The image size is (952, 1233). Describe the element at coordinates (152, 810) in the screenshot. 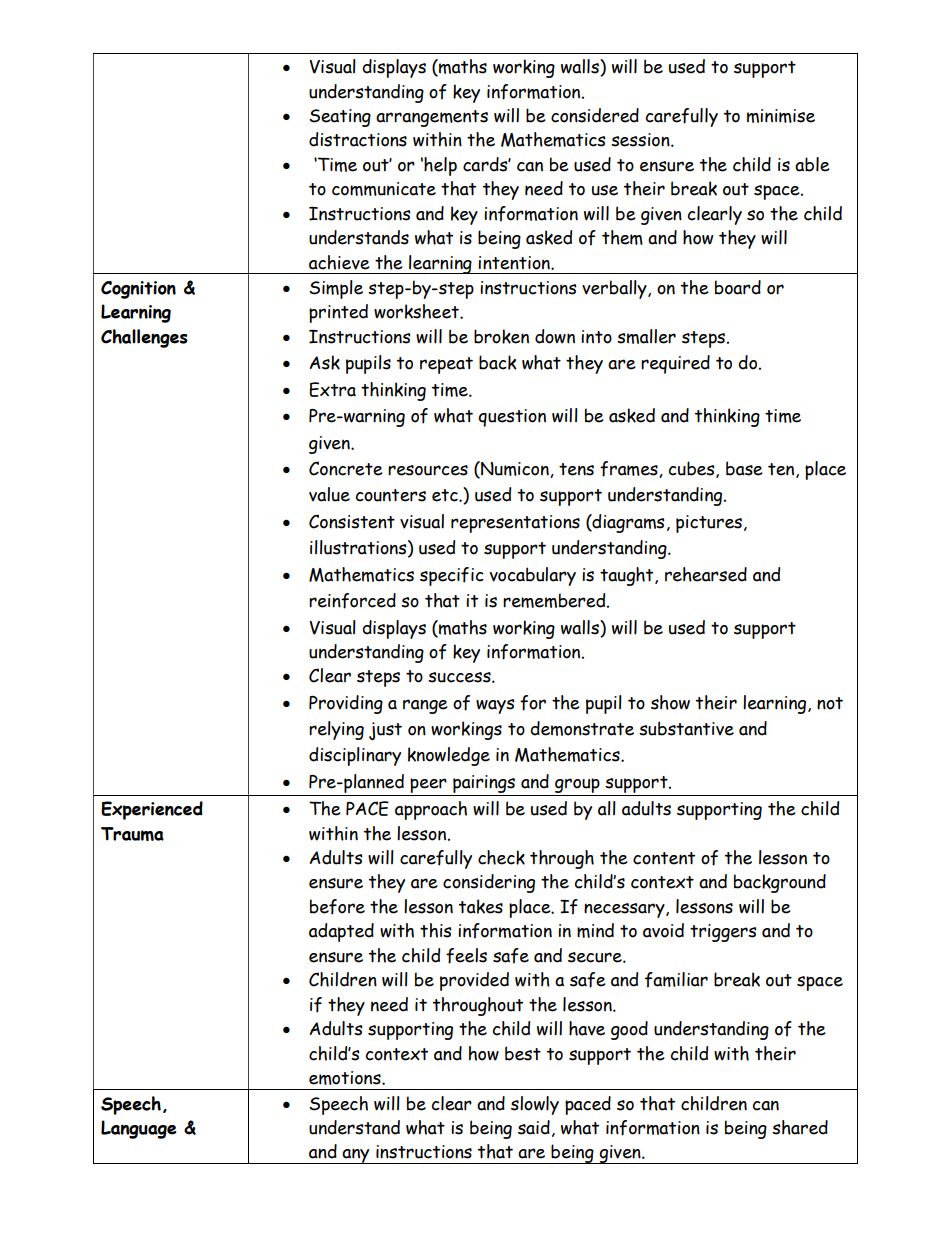

I see `Experienced` at that location.
